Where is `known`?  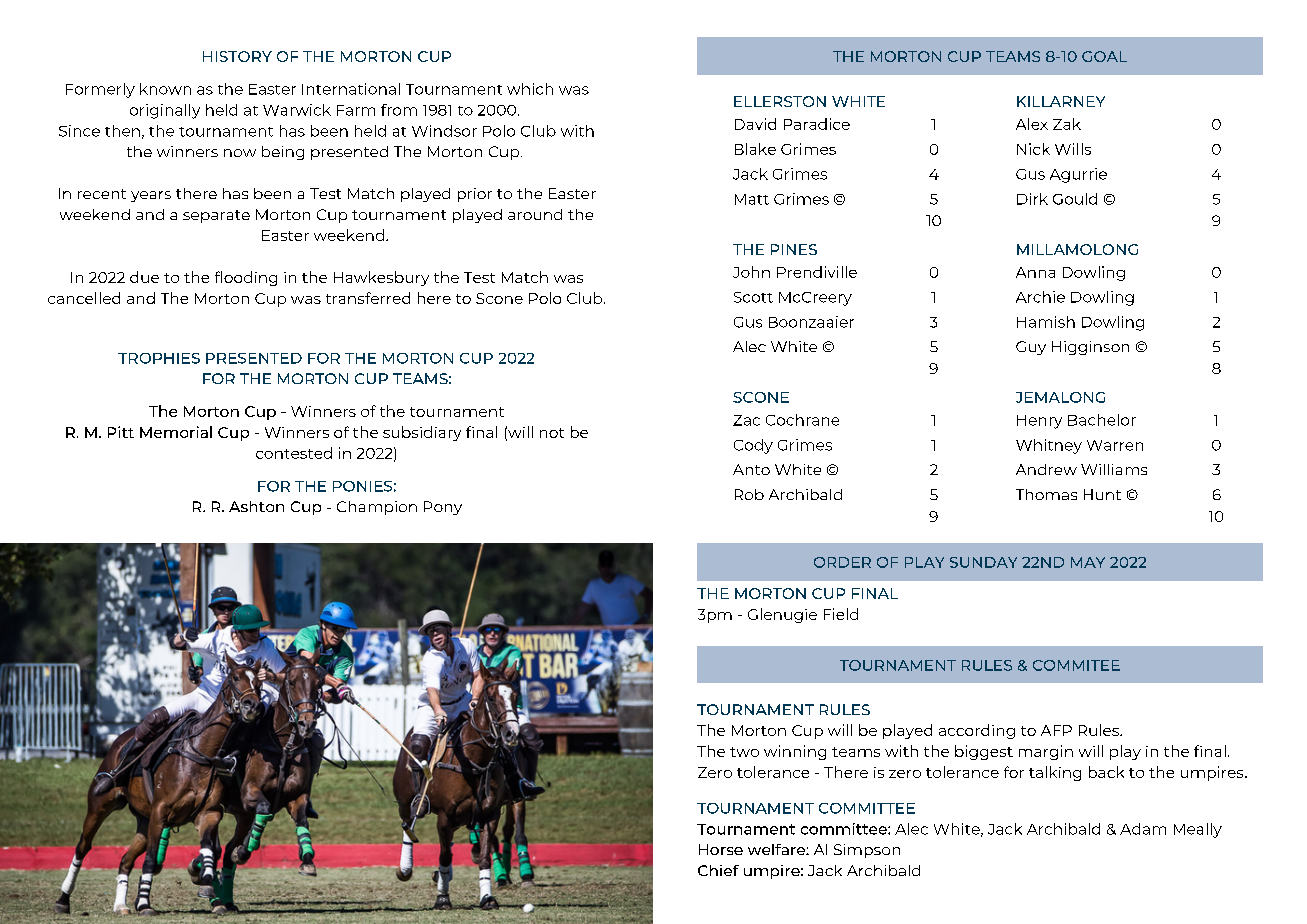 known is located at coordinates (165, 89).
